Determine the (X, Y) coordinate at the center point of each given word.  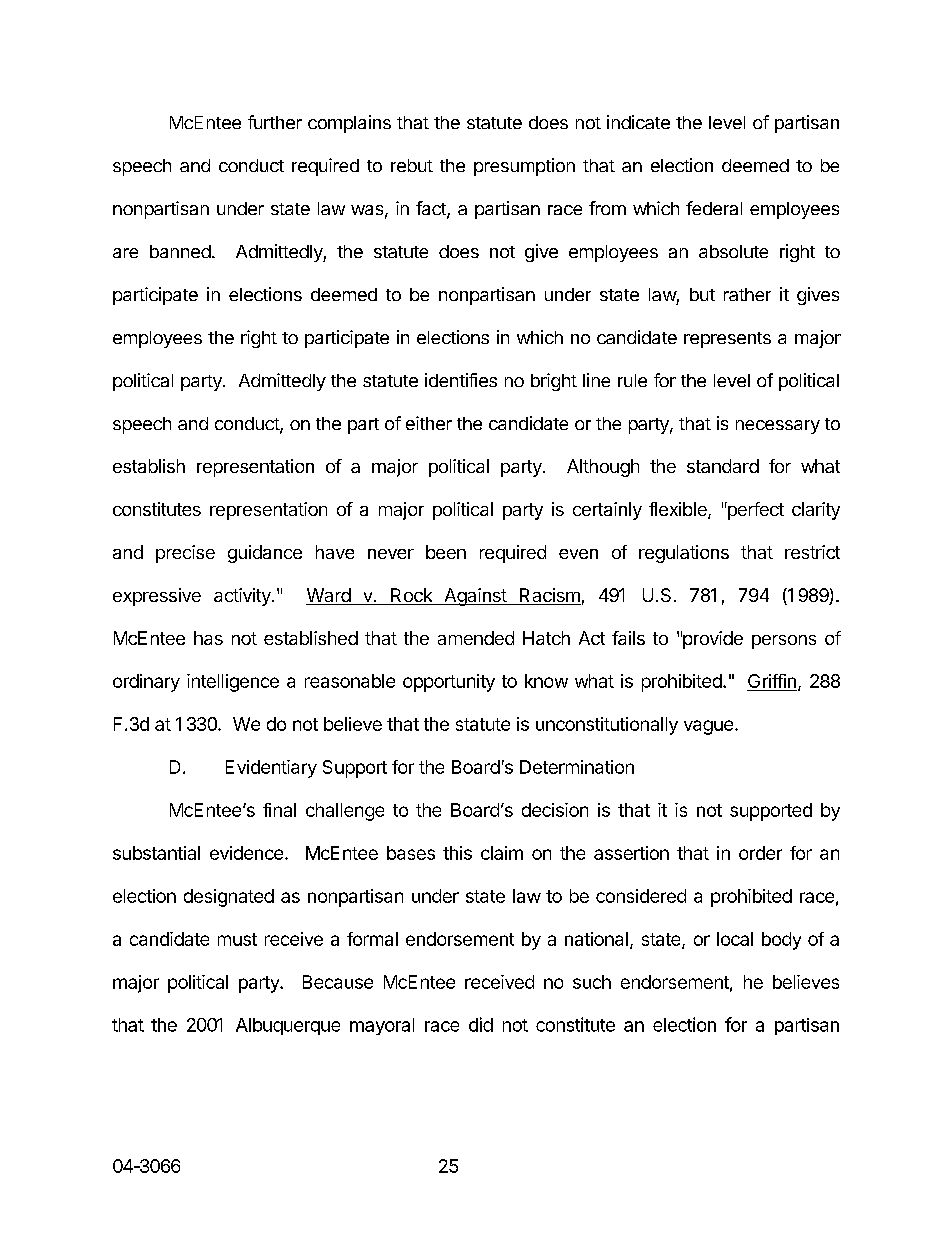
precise (185, 554)
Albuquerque (288, 1026)
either (429, 423)
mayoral (382, 1026)
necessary (778, 427)
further (275, 122)
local (735, 939)
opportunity (449, 683)
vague (708, 727)
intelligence (233, 683)
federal (714, 208)
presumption (524, 167)
